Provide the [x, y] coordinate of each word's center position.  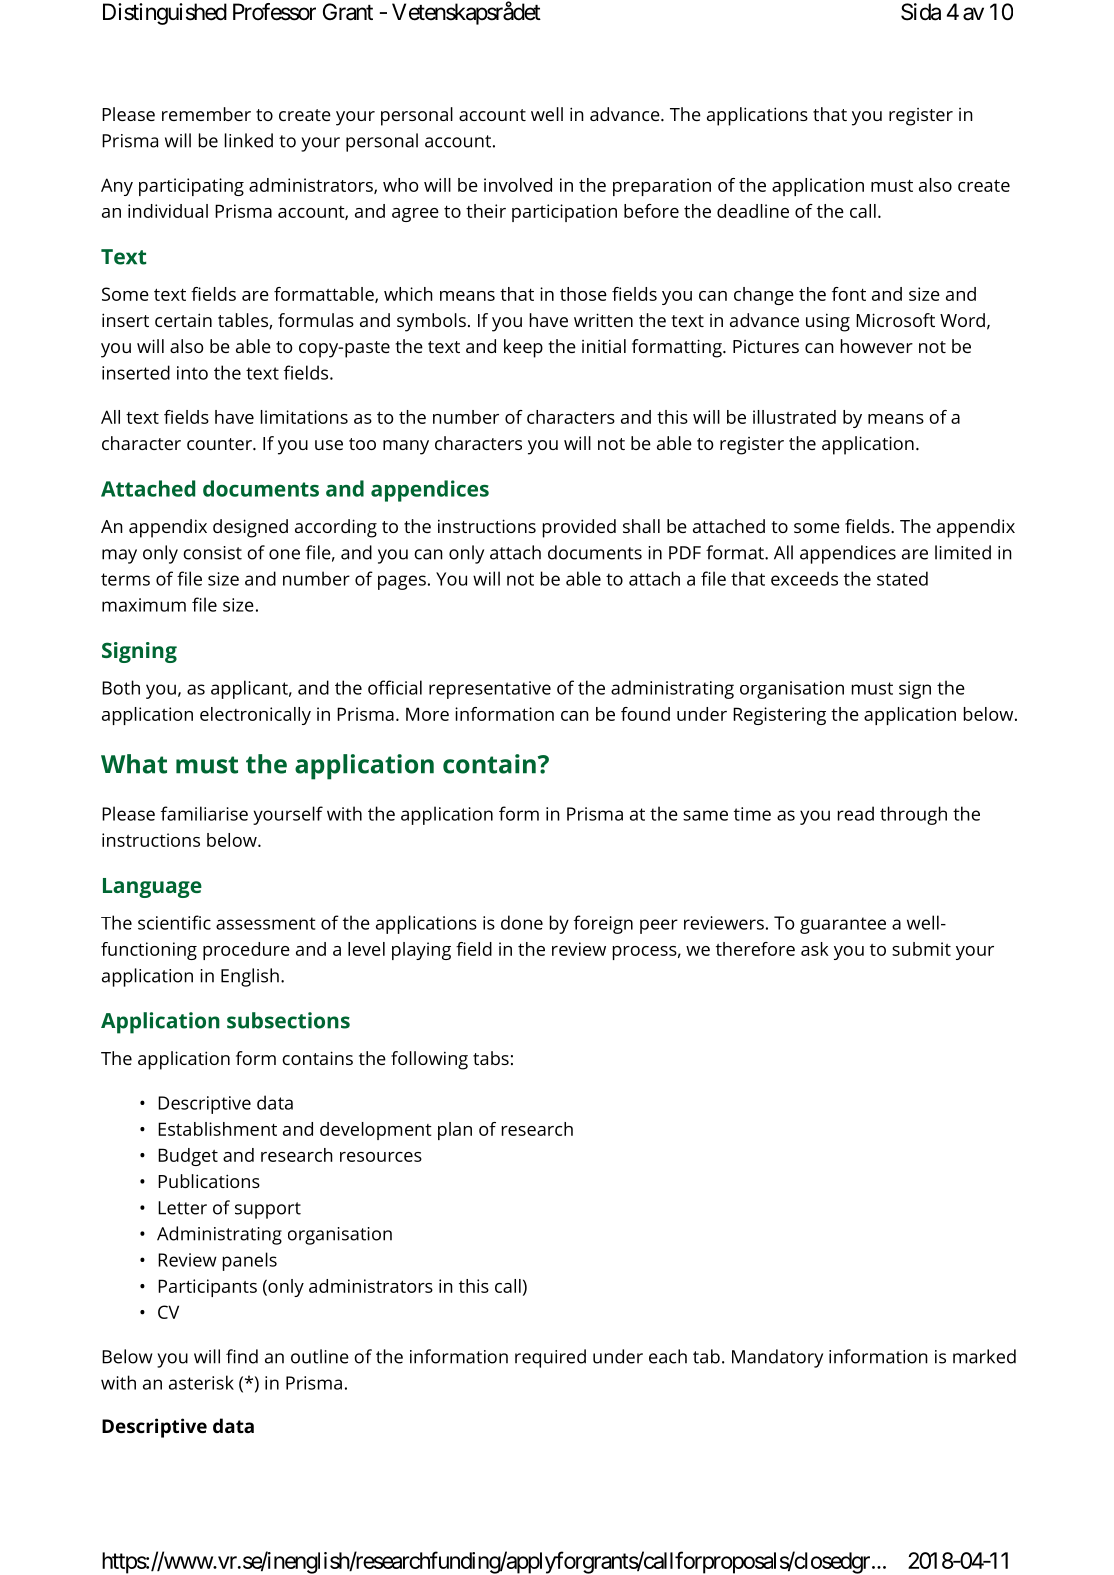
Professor [274, 12]
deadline [753, 211]
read [856, 813]
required [550, 1358]
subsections [288, 1020]
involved [518, 185]
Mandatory [777, 1358]
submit [921, 949]
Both [121, 687]
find [242, 1356]
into [192, 373]
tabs [491, 1058]
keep [523, 348]
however [877, 346]
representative [490, 690]
